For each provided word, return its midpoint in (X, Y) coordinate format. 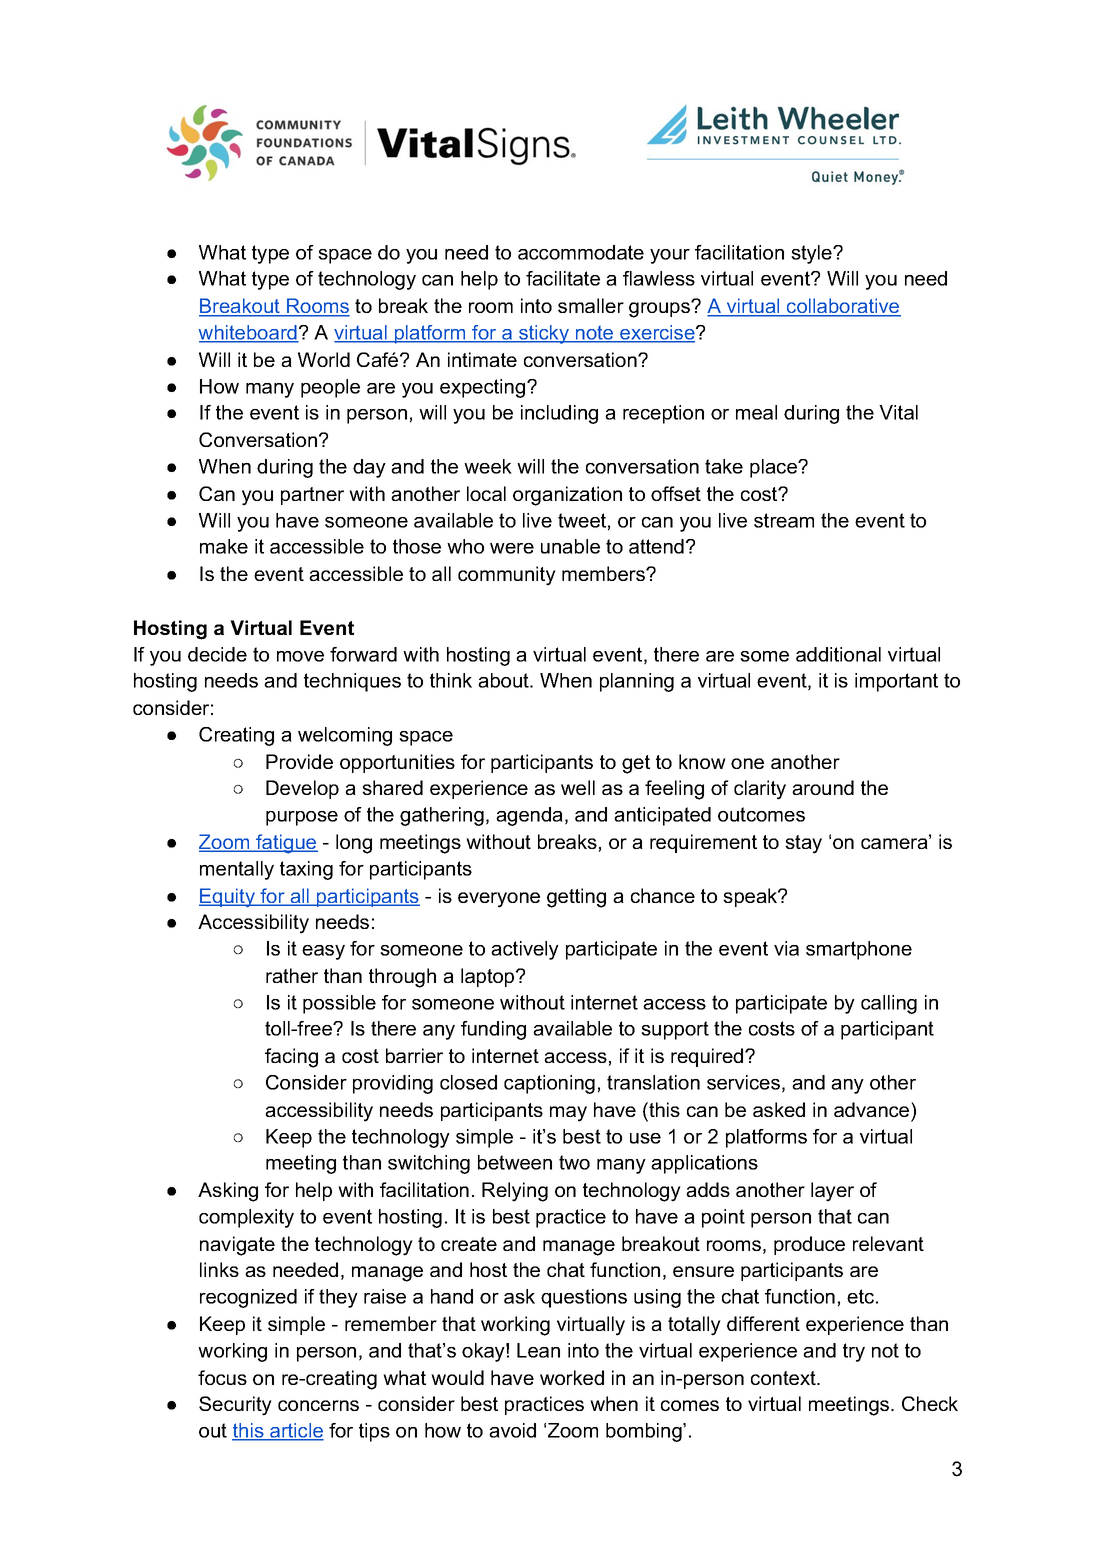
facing (291, 1058)
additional (838, 654)
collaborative (843, 307)
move (300, 656)
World (324, 359)
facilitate (563, 278)
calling (889, 1004)
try (854, 1352)
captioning (549, 1084)
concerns (318, 1405)
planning (637, 682)
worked (572, 1377)
